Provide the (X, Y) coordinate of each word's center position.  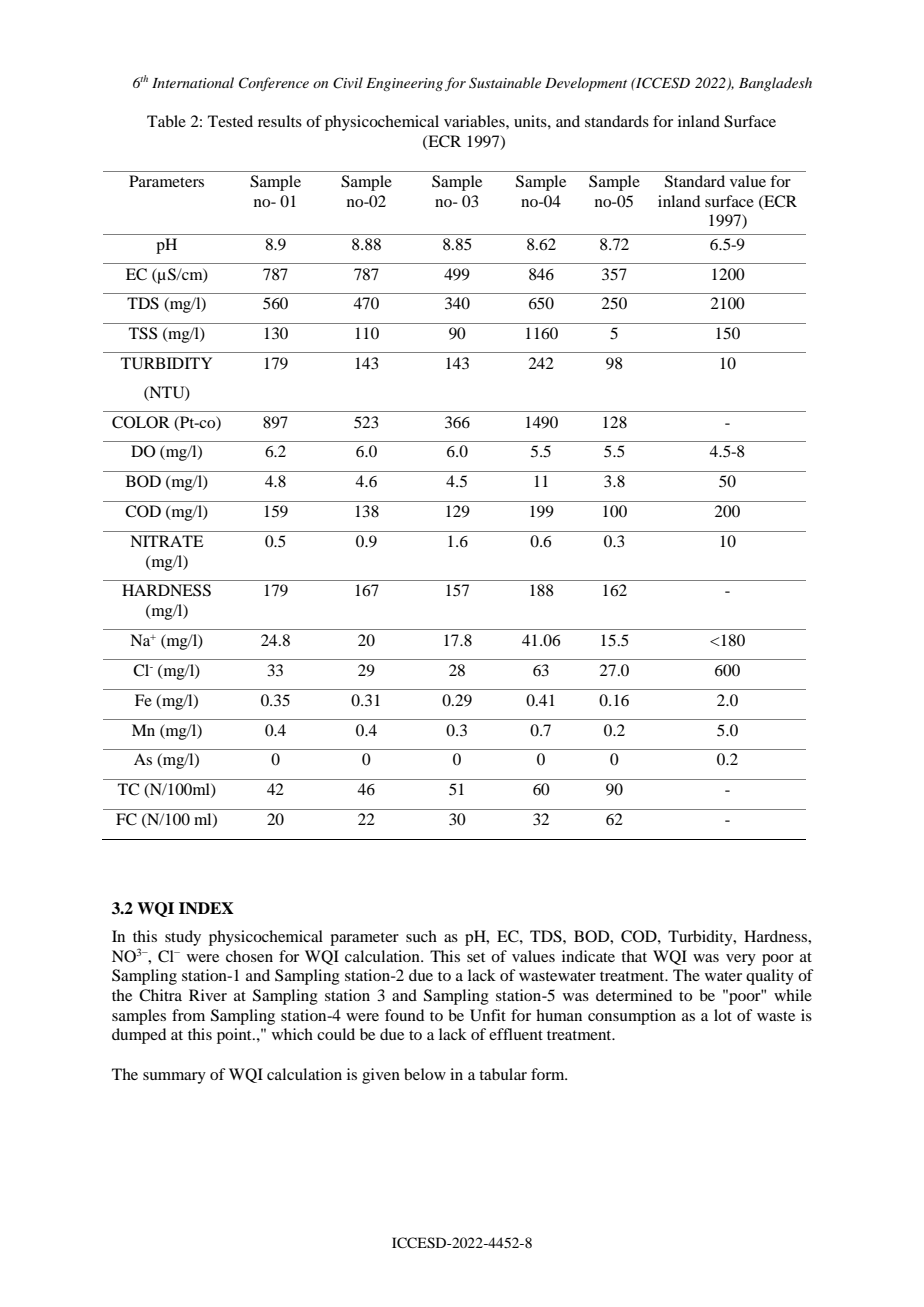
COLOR (141, 422)
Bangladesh (775, 84)
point (235, 1036)
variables (475, 121)
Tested (230, 121)
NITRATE (166, 541)
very (741, 960)
